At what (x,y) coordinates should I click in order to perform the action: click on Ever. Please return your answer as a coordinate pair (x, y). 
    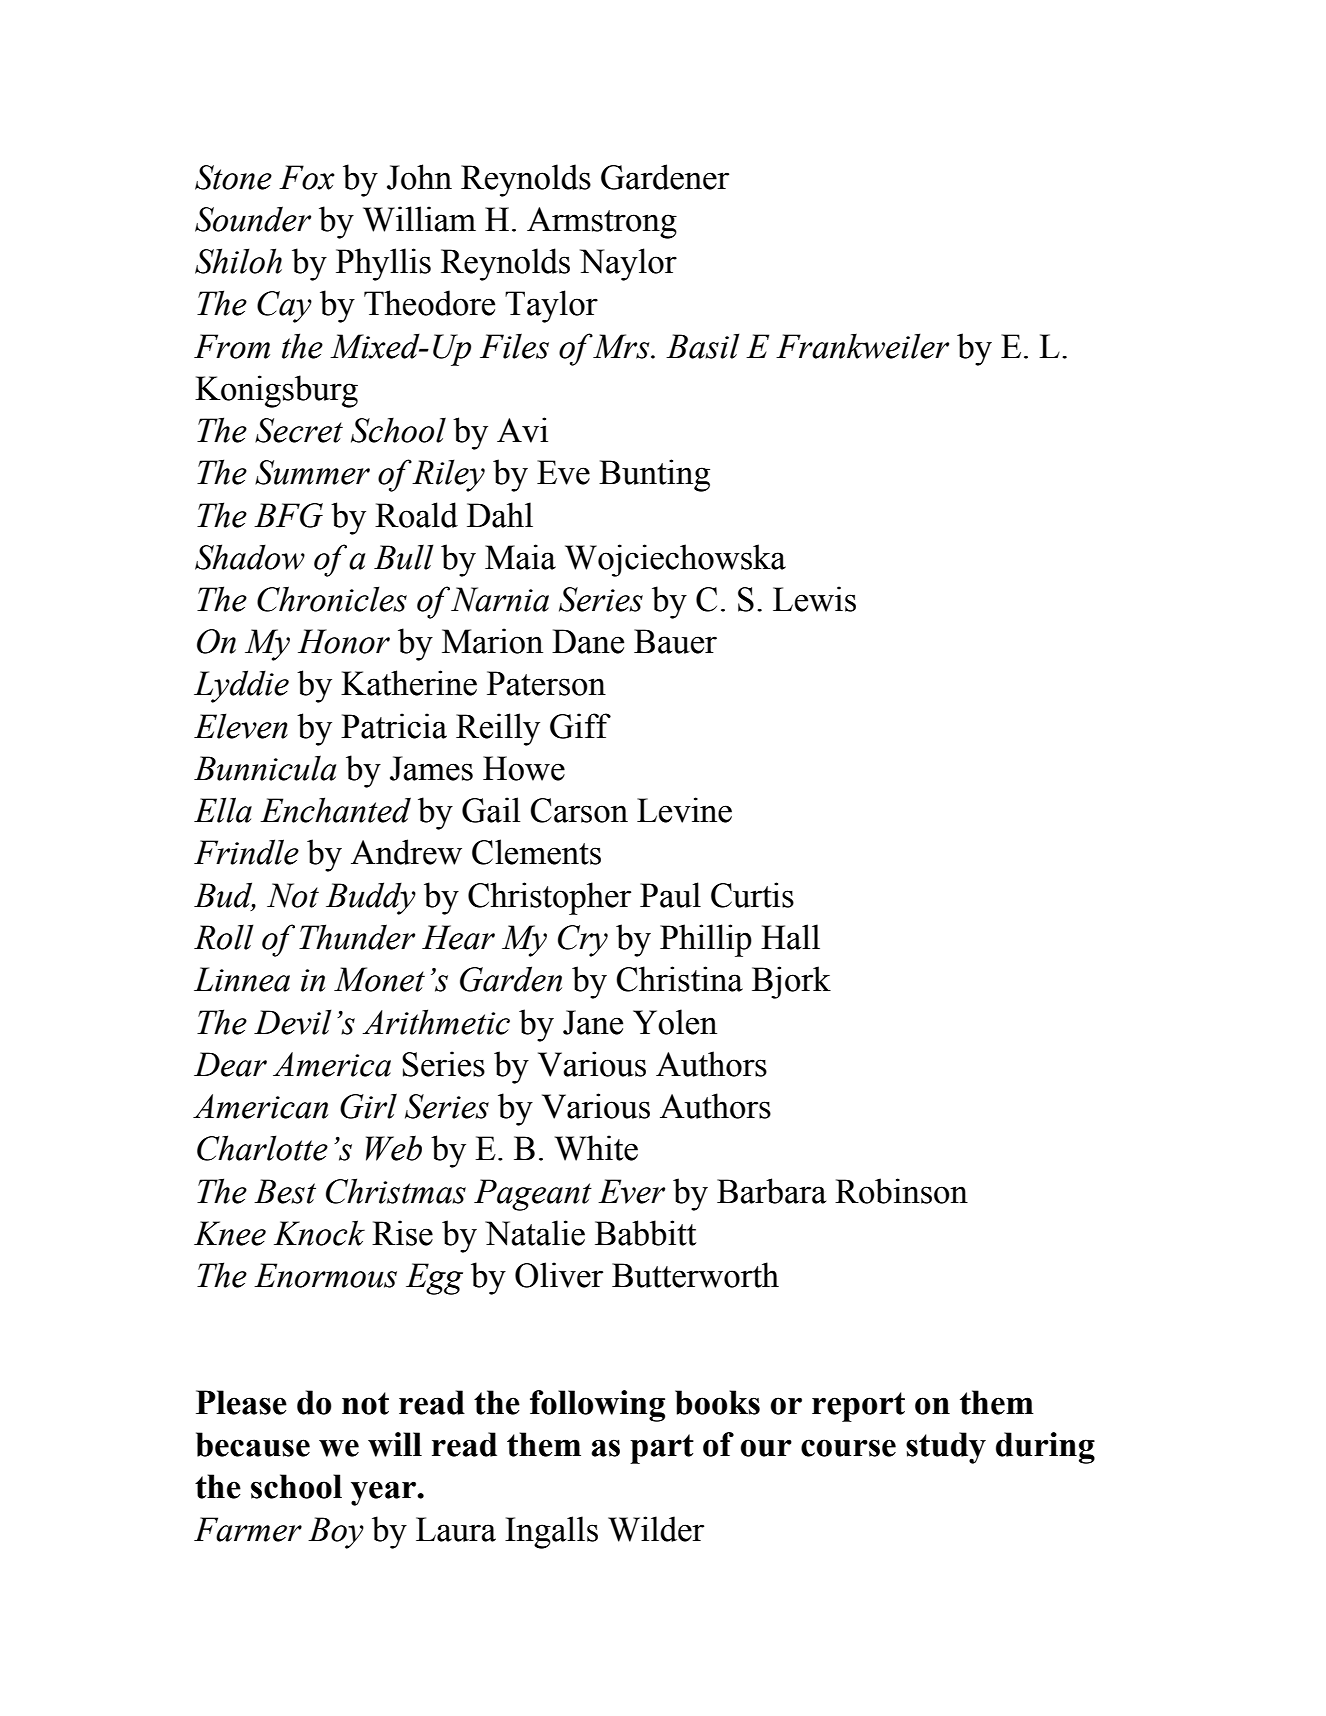
    Looking at the image, I should click on (631, 1191).
